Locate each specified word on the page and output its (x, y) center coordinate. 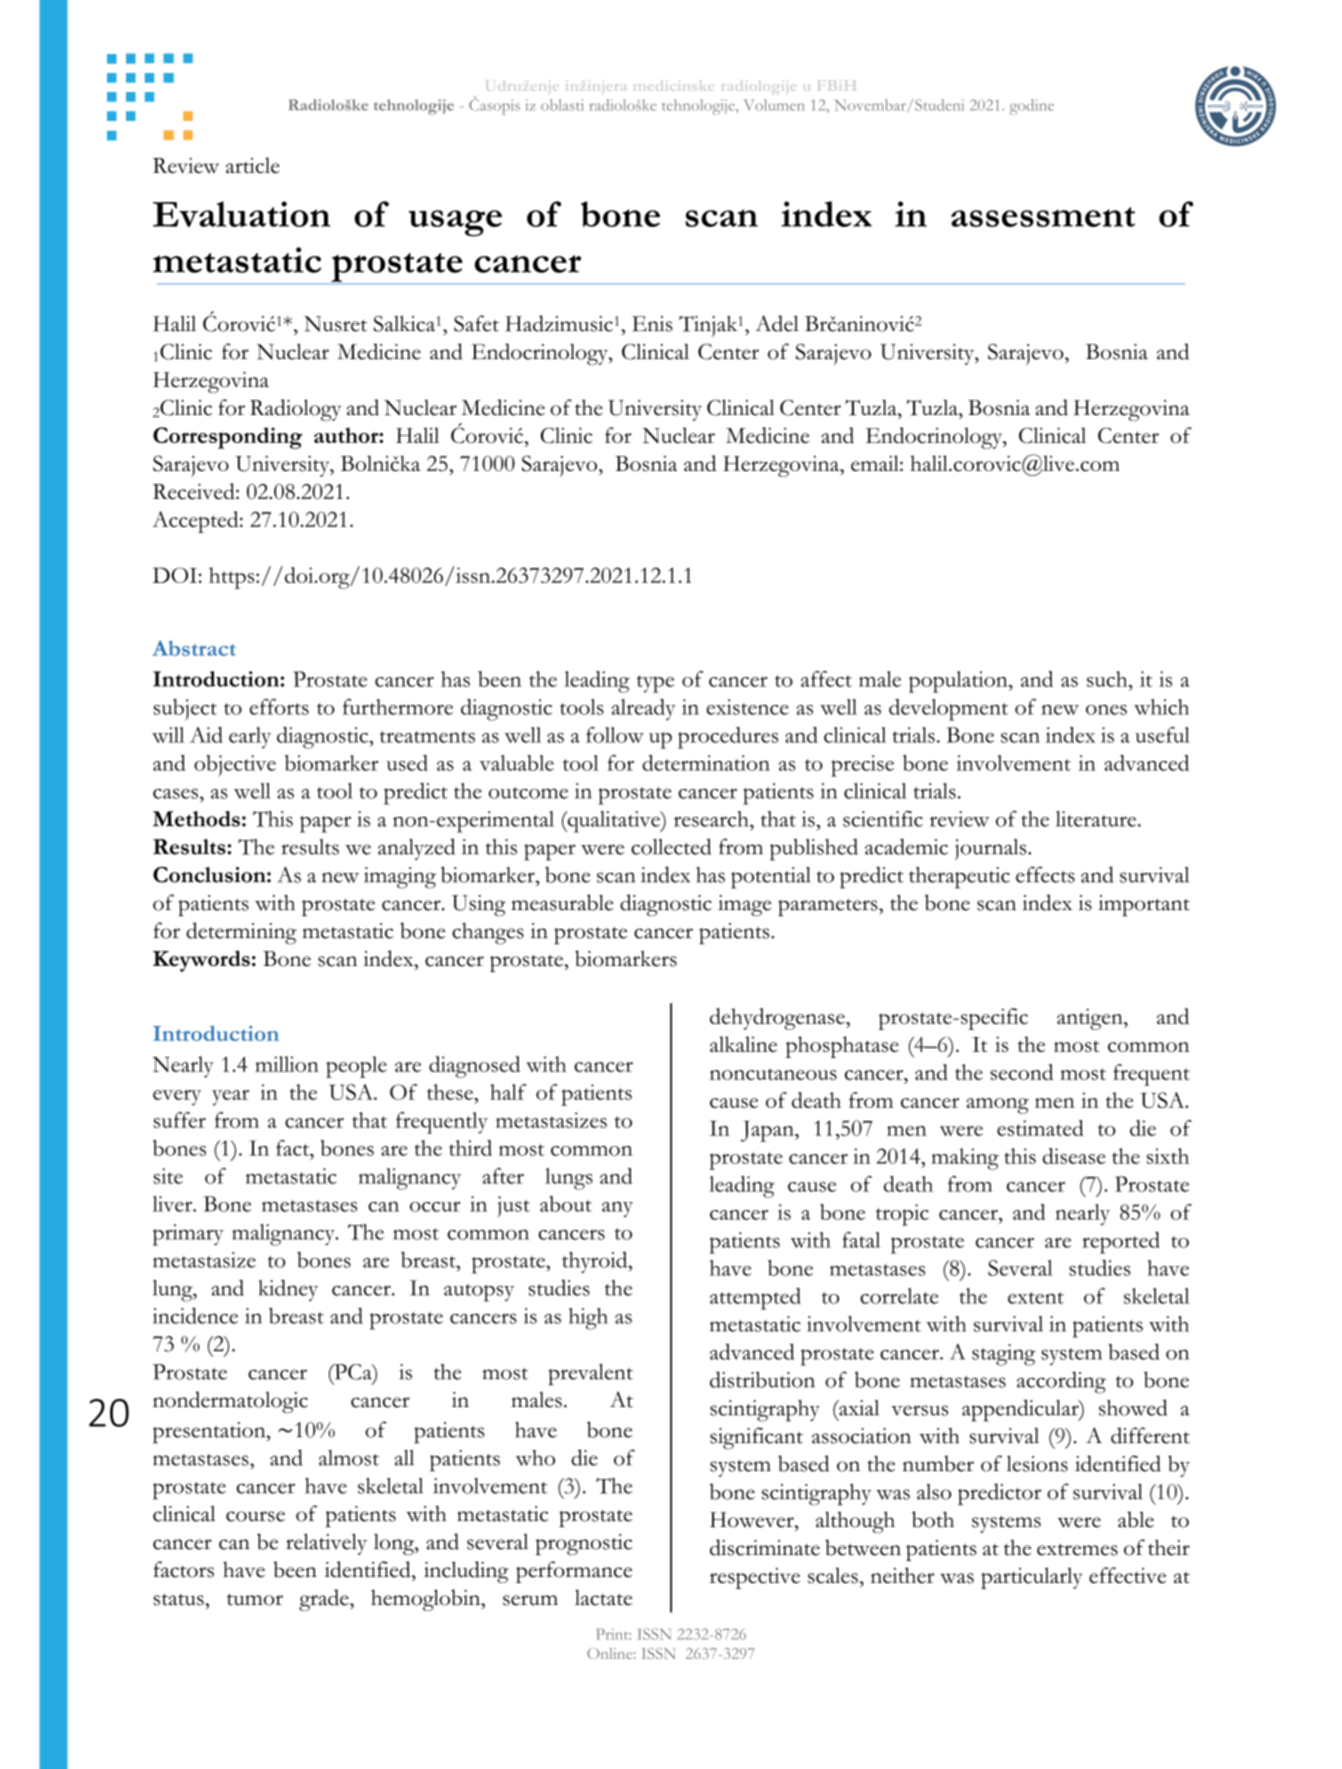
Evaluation (241, 214)
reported (1121, 1243)
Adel (777, 323)
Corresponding (227, 438)
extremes (1077, 1550)
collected (671, 846)
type (655, 684)
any (617, 1209)
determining (241, 933)
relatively (326, 1544)
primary (188, 1235)
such (1108, 679)
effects (1045, 874)
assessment (1043, 217)
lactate (603, 1597)
